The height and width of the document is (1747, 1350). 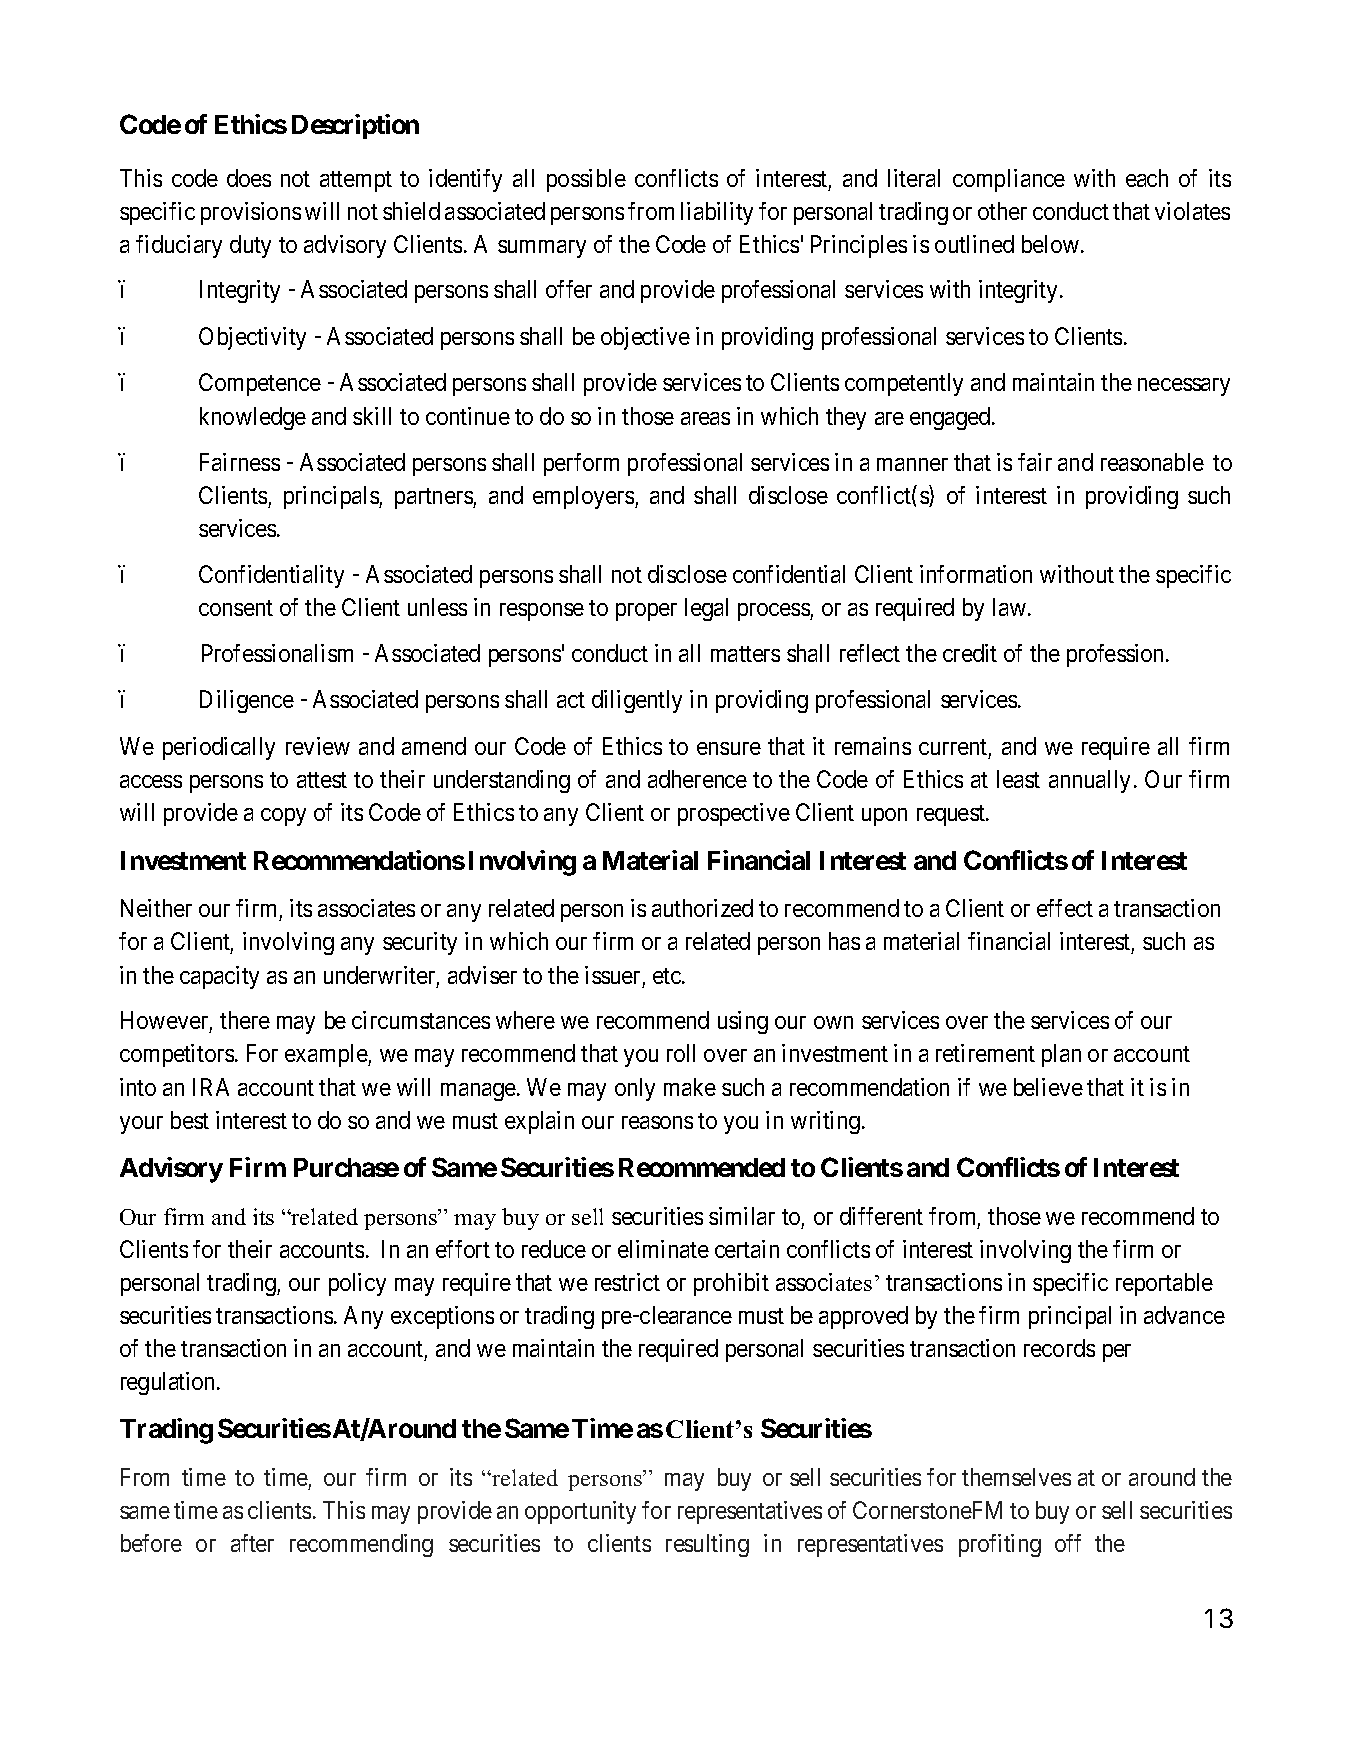 What do you see at coordinates (1009, 607) in the document?
I see `law` at bounding box center [1009, 607].
